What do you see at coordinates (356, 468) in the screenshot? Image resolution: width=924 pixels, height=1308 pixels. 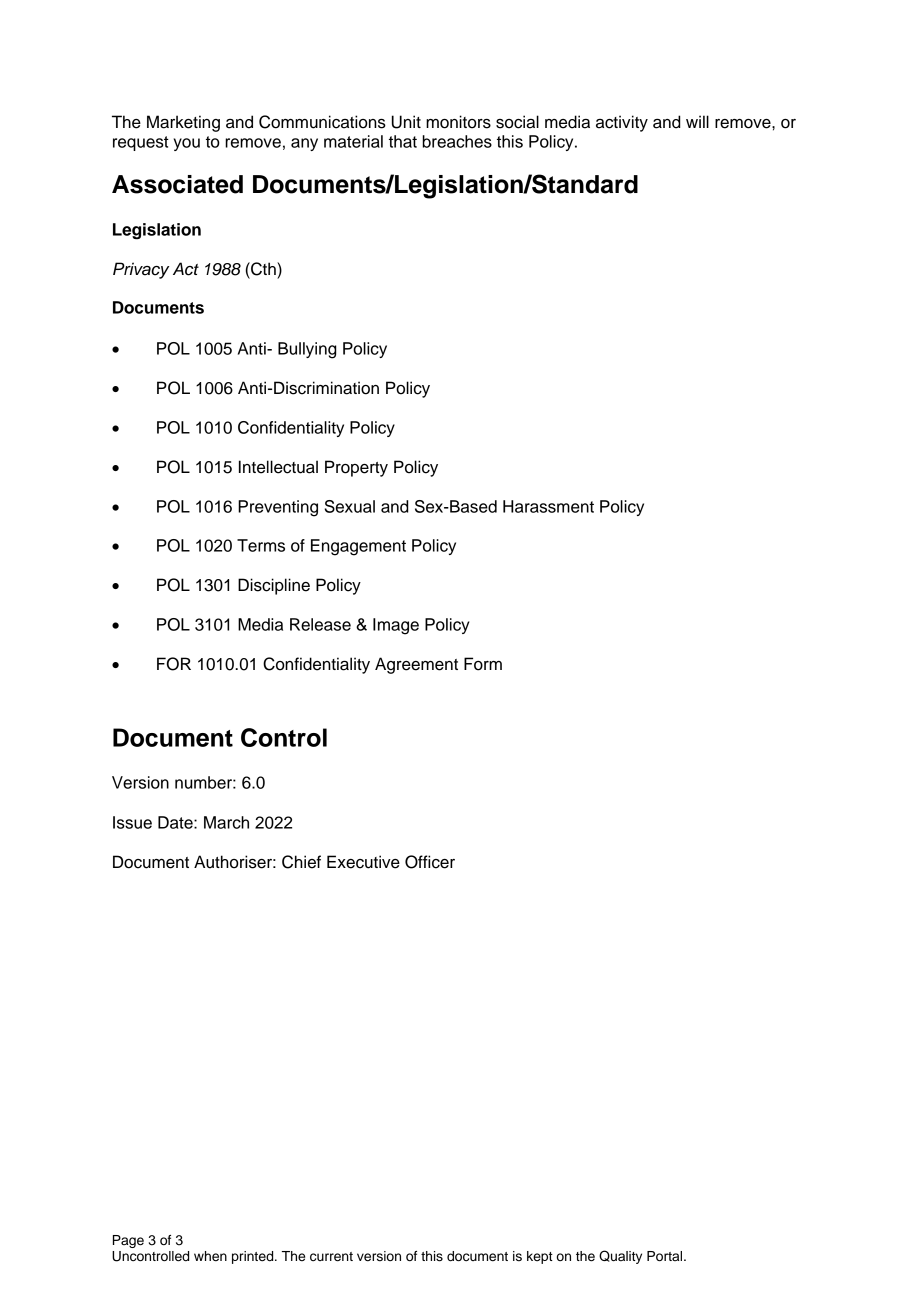 I see `Property` at bounding box center [356, 468].
